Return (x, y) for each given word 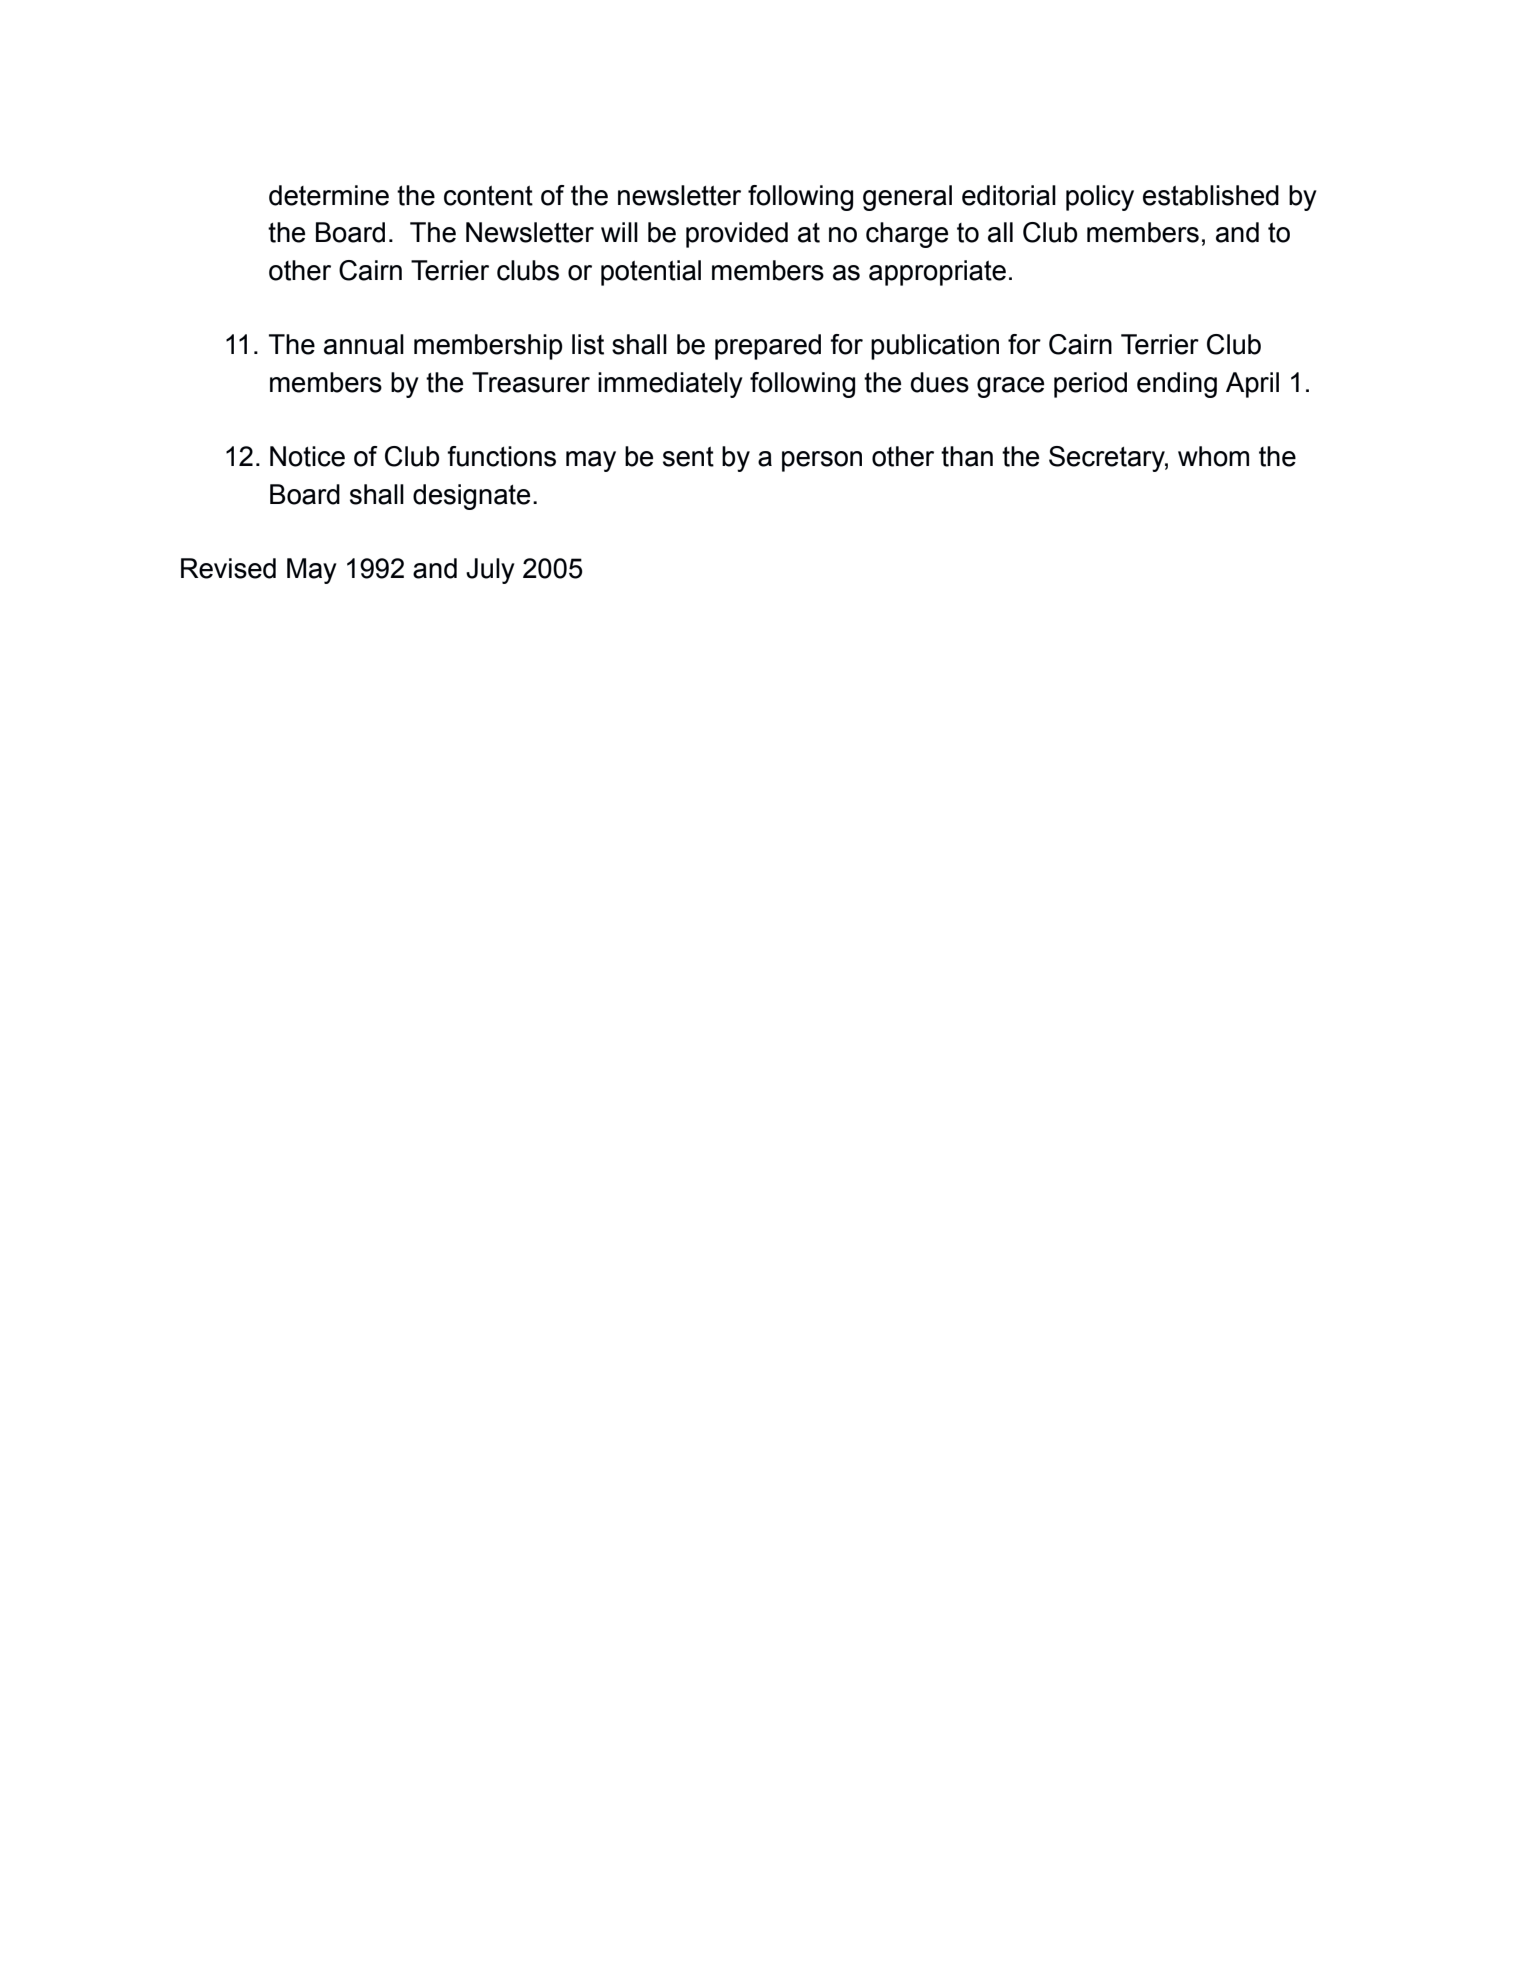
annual (364, 344)
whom (1213, 456)
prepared (768, 347)
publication (935, 347)
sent (688, 457)
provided (737, 235)
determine (329, 195)
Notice (307, 456)
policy (1100, 198)
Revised (228, 568)
